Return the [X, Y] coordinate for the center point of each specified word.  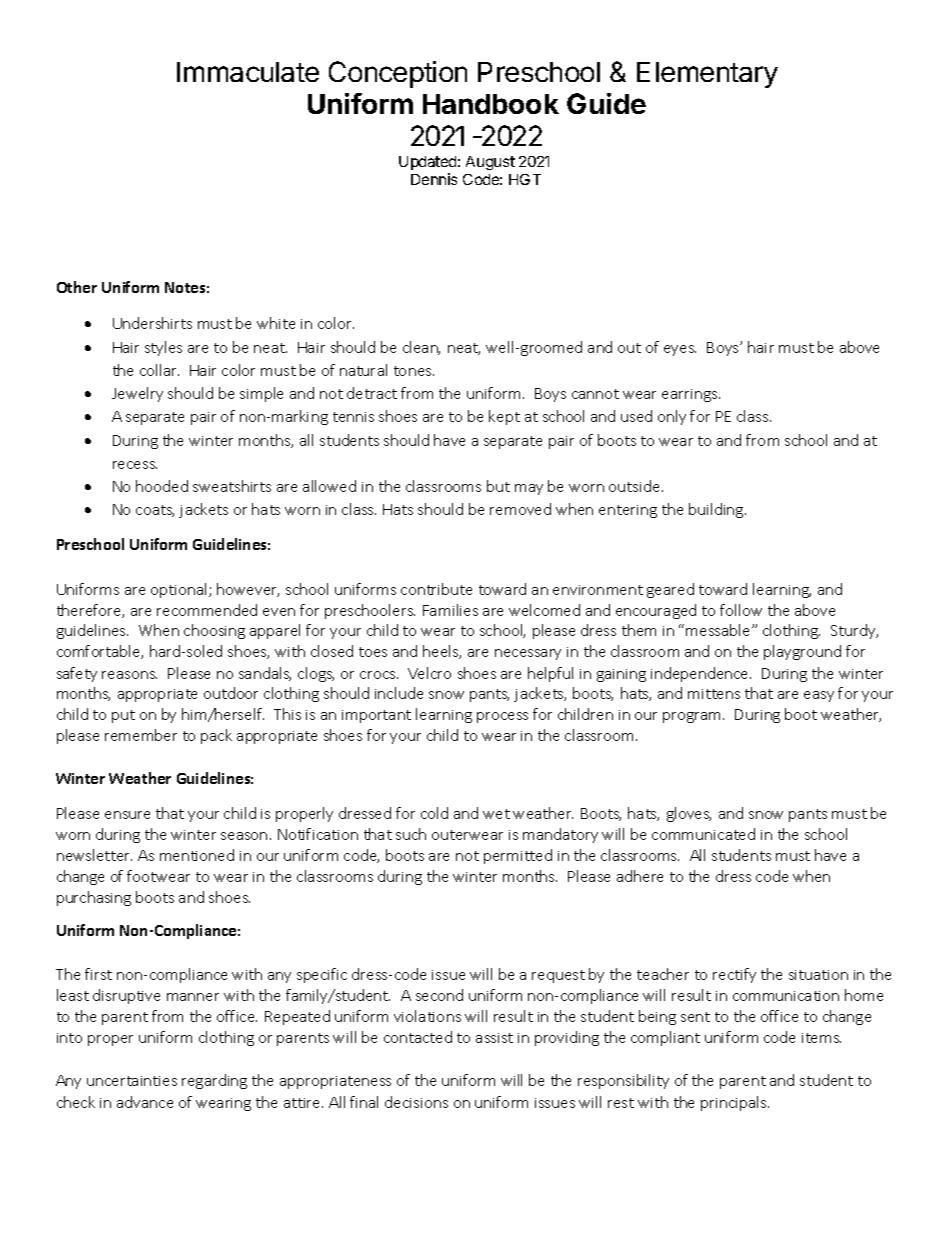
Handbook [491, 104]
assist [494, 1038]
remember [141, 735]
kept [504, 417]
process [502, 717]
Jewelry [137, 394]
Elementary [707, 75]
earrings [691, 395]
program [693, 717]
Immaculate [248, 72]
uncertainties [132, 1081]
